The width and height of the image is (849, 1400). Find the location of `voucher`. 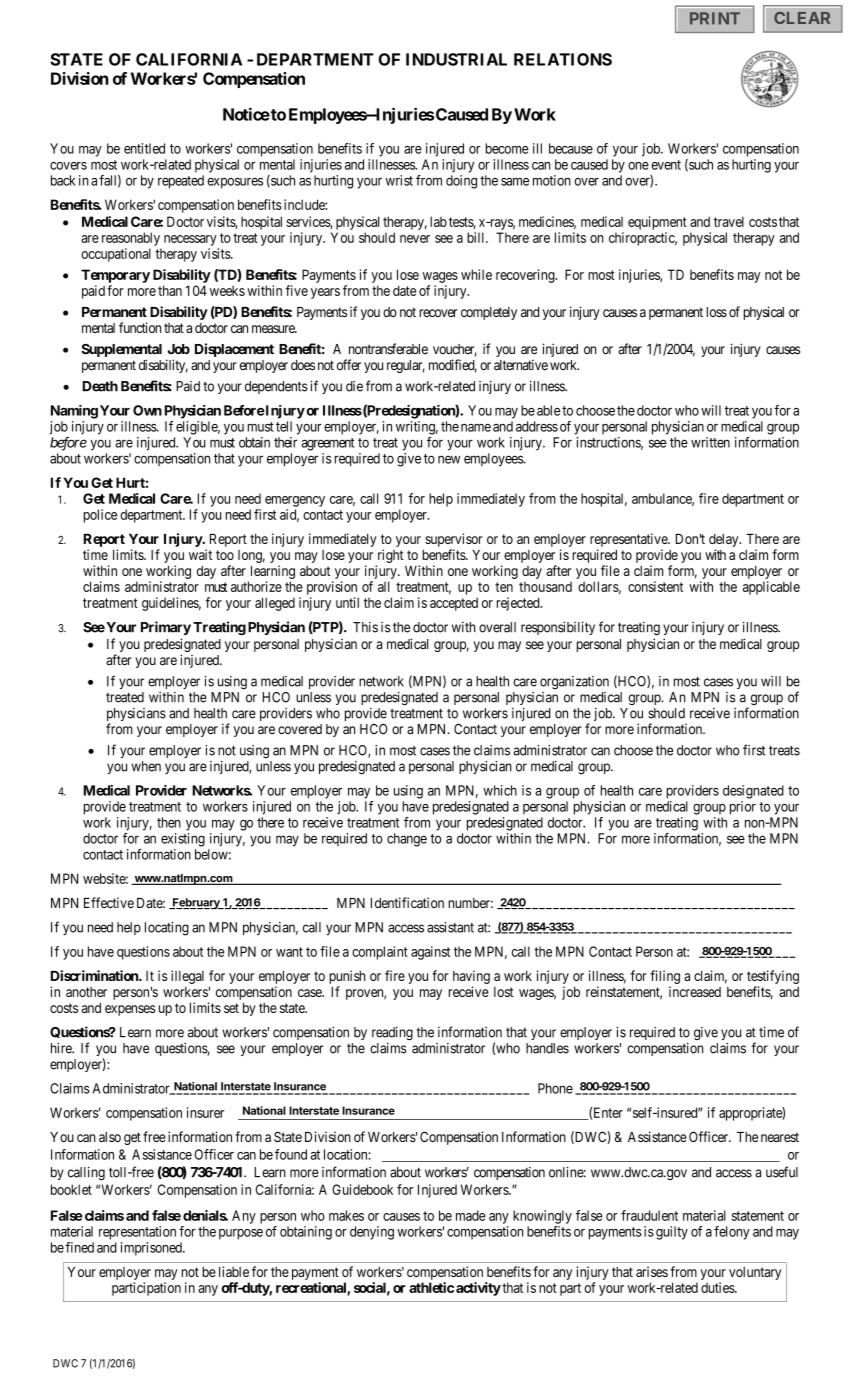

voucher is located at coordinates (455, 350).
